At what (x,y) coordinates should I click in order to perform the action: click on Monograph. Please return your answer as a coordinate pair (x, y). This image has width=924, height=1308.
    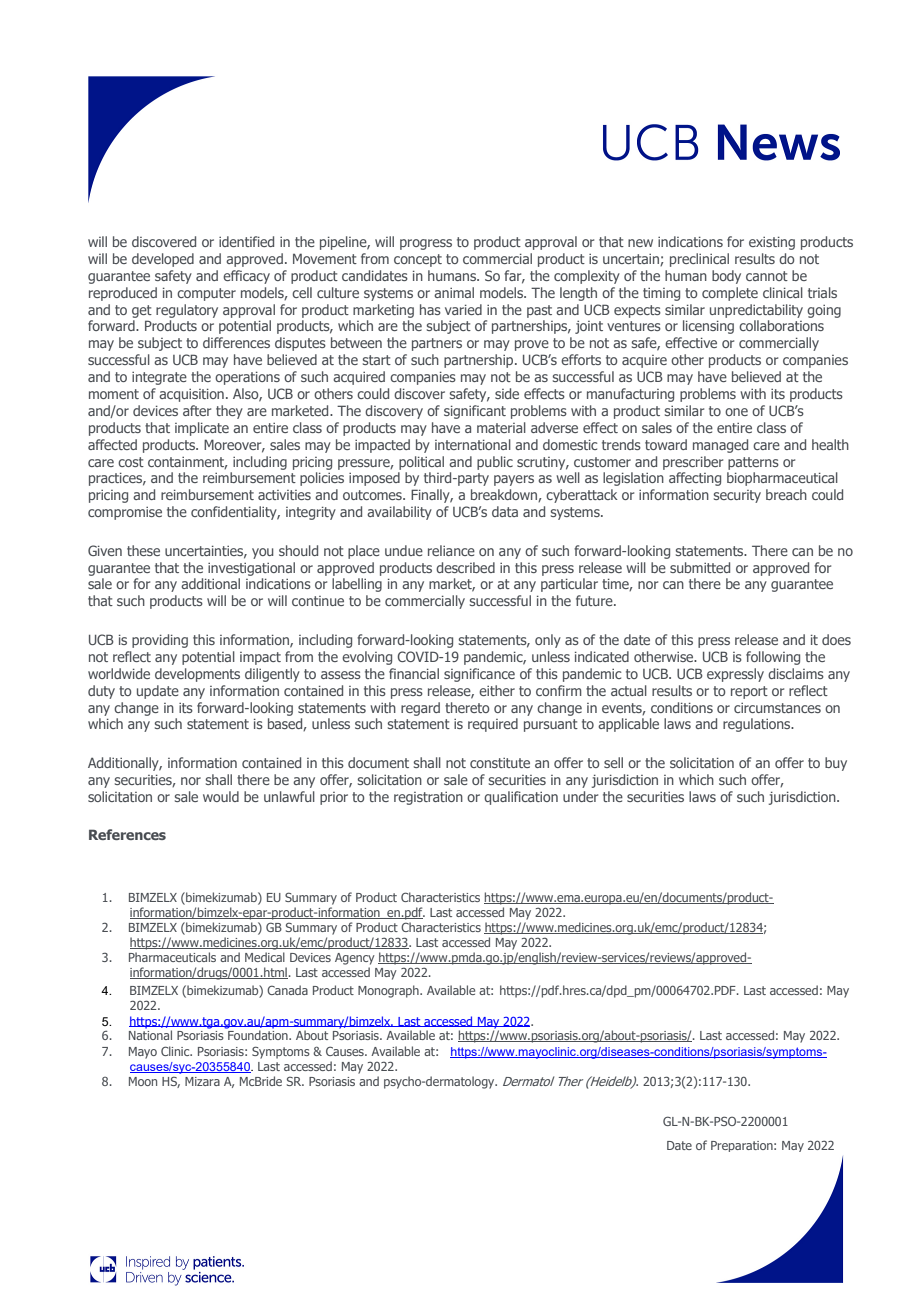
    Looking at the image, I should click on (389, 991).
